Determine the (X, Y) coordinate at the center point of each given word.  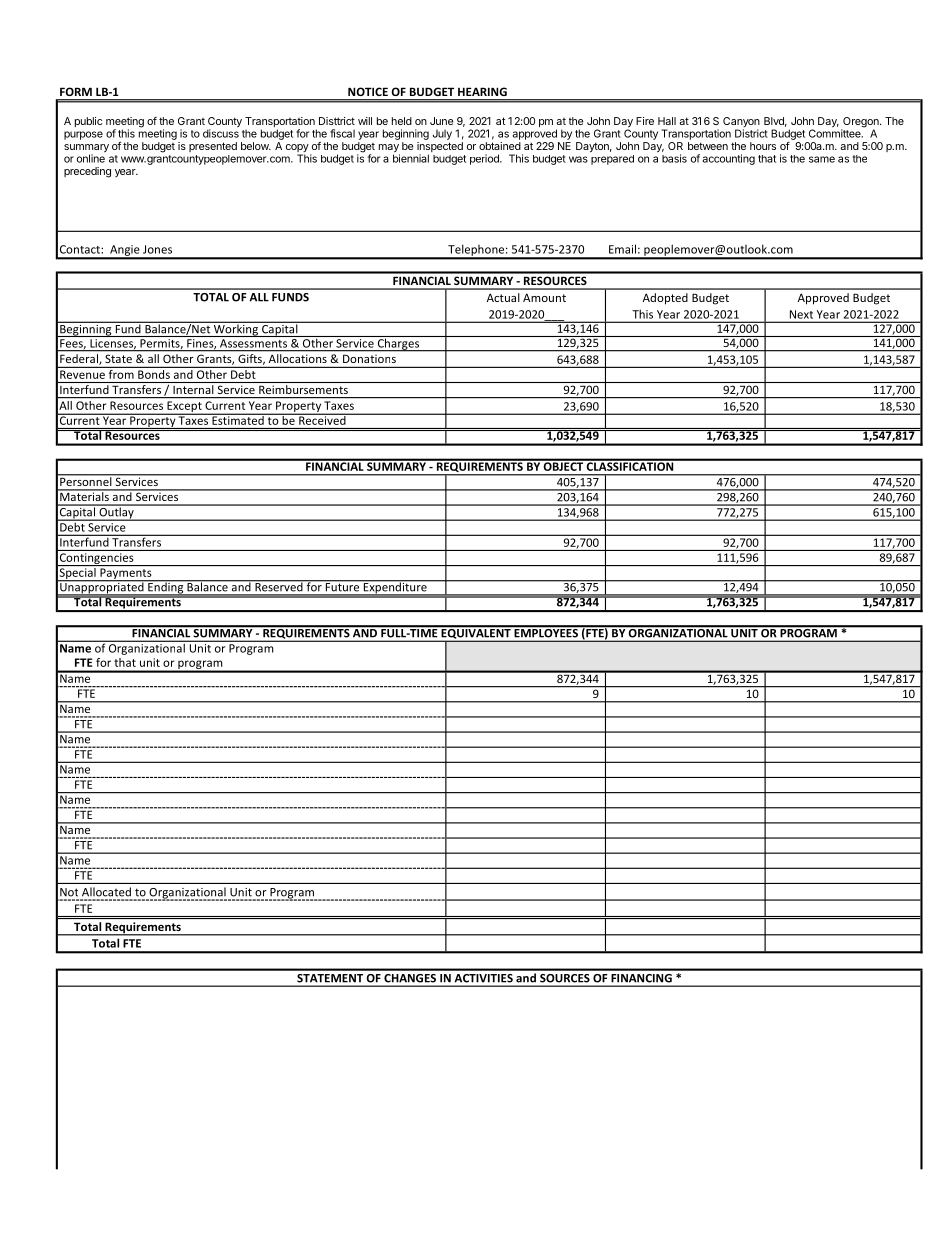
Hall (667, 121)
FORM (76, 92)
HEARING (482, 92)
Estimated (238, 419)
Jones (157, 249)
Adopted (665, 299)
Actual (503, 297)
